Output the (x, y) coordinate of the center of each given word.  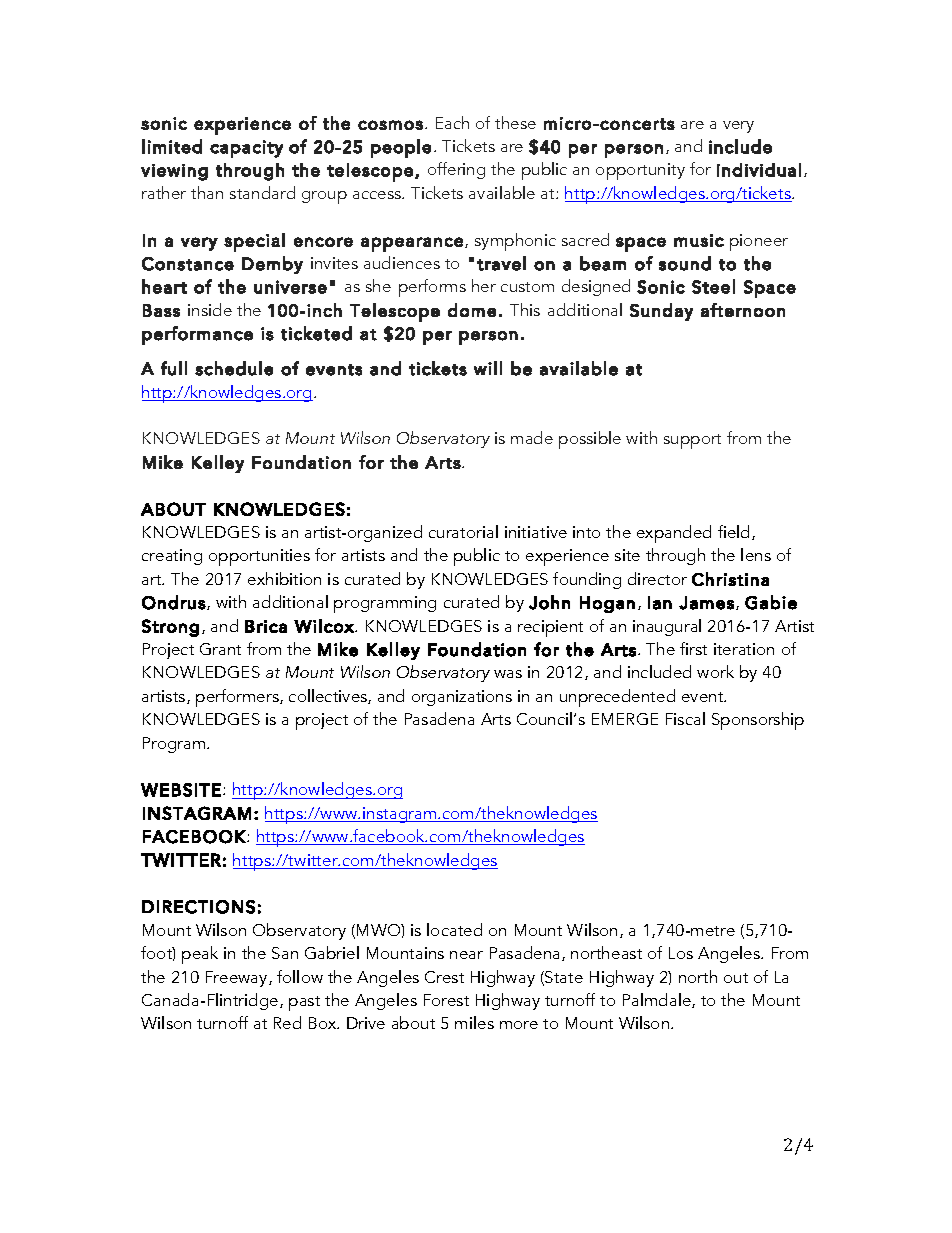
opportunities (259, 557)
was (508, 674)
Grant (220, 649)
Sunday (661, 312)
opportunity (640, 171)
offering (456, 170)
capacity (246, 149)
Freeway (238, 979)
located (454, 929)
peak (200, 955)
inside (210, 309)
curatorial (463, 531)
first (693, 648)
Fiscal (685, 718)
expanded (674, 534)
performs (432, 288)
